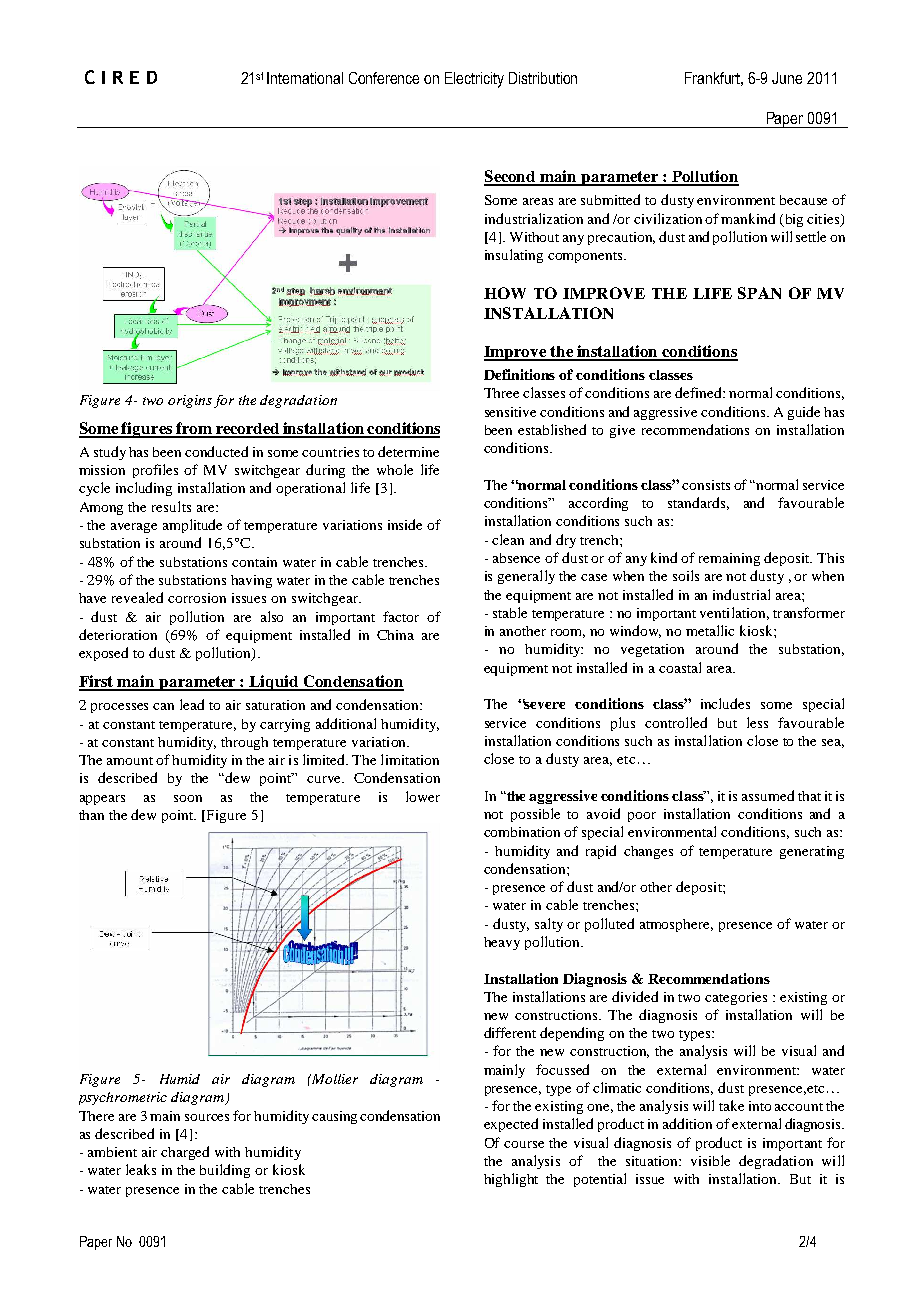  What do you see at coordinates (787, 78) in the screenshot?
I see `June` at bounding box center [787, 78].
